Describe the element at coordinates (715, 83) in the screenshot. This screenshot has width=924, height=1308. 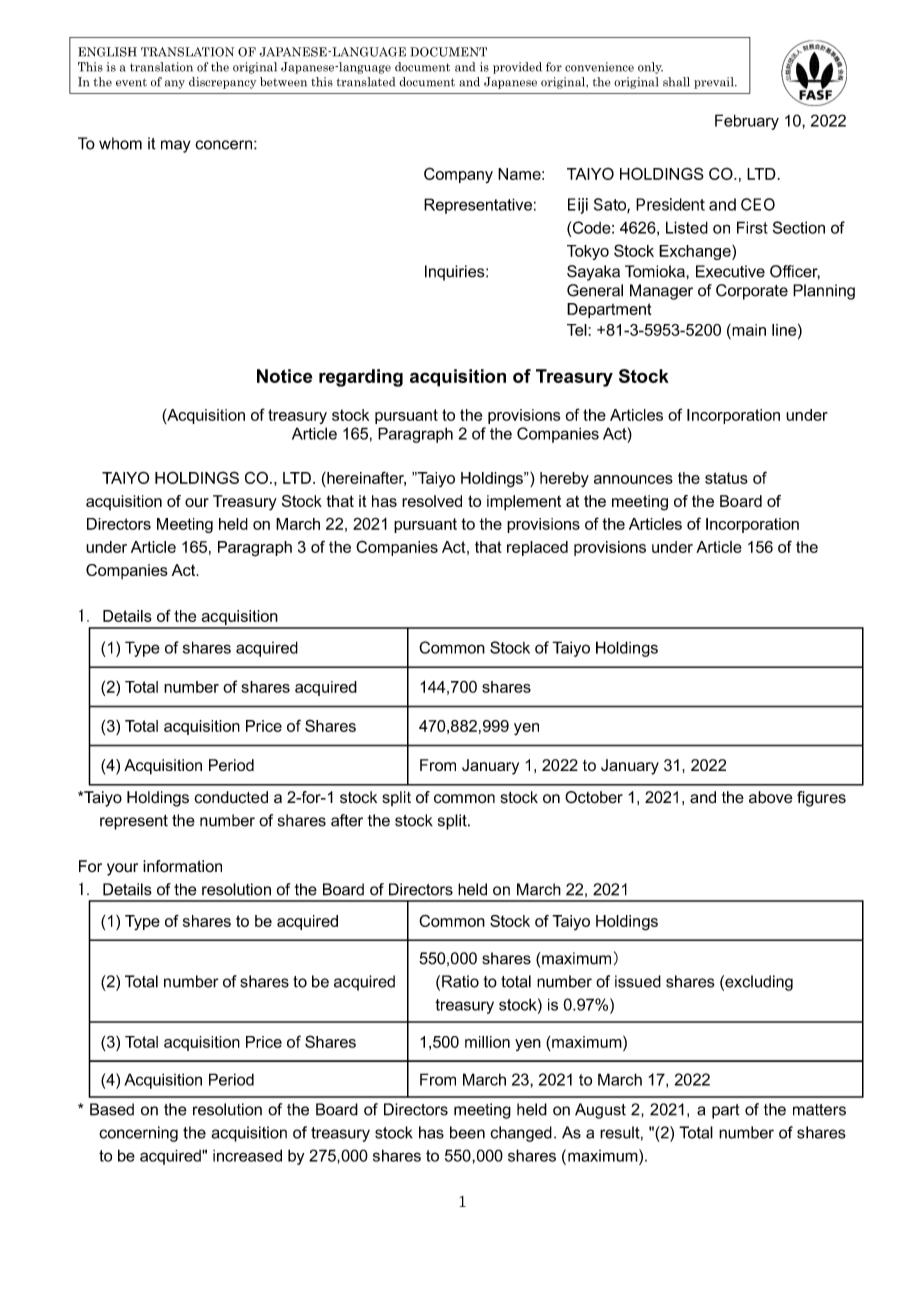
I see `prevail` at that location.
